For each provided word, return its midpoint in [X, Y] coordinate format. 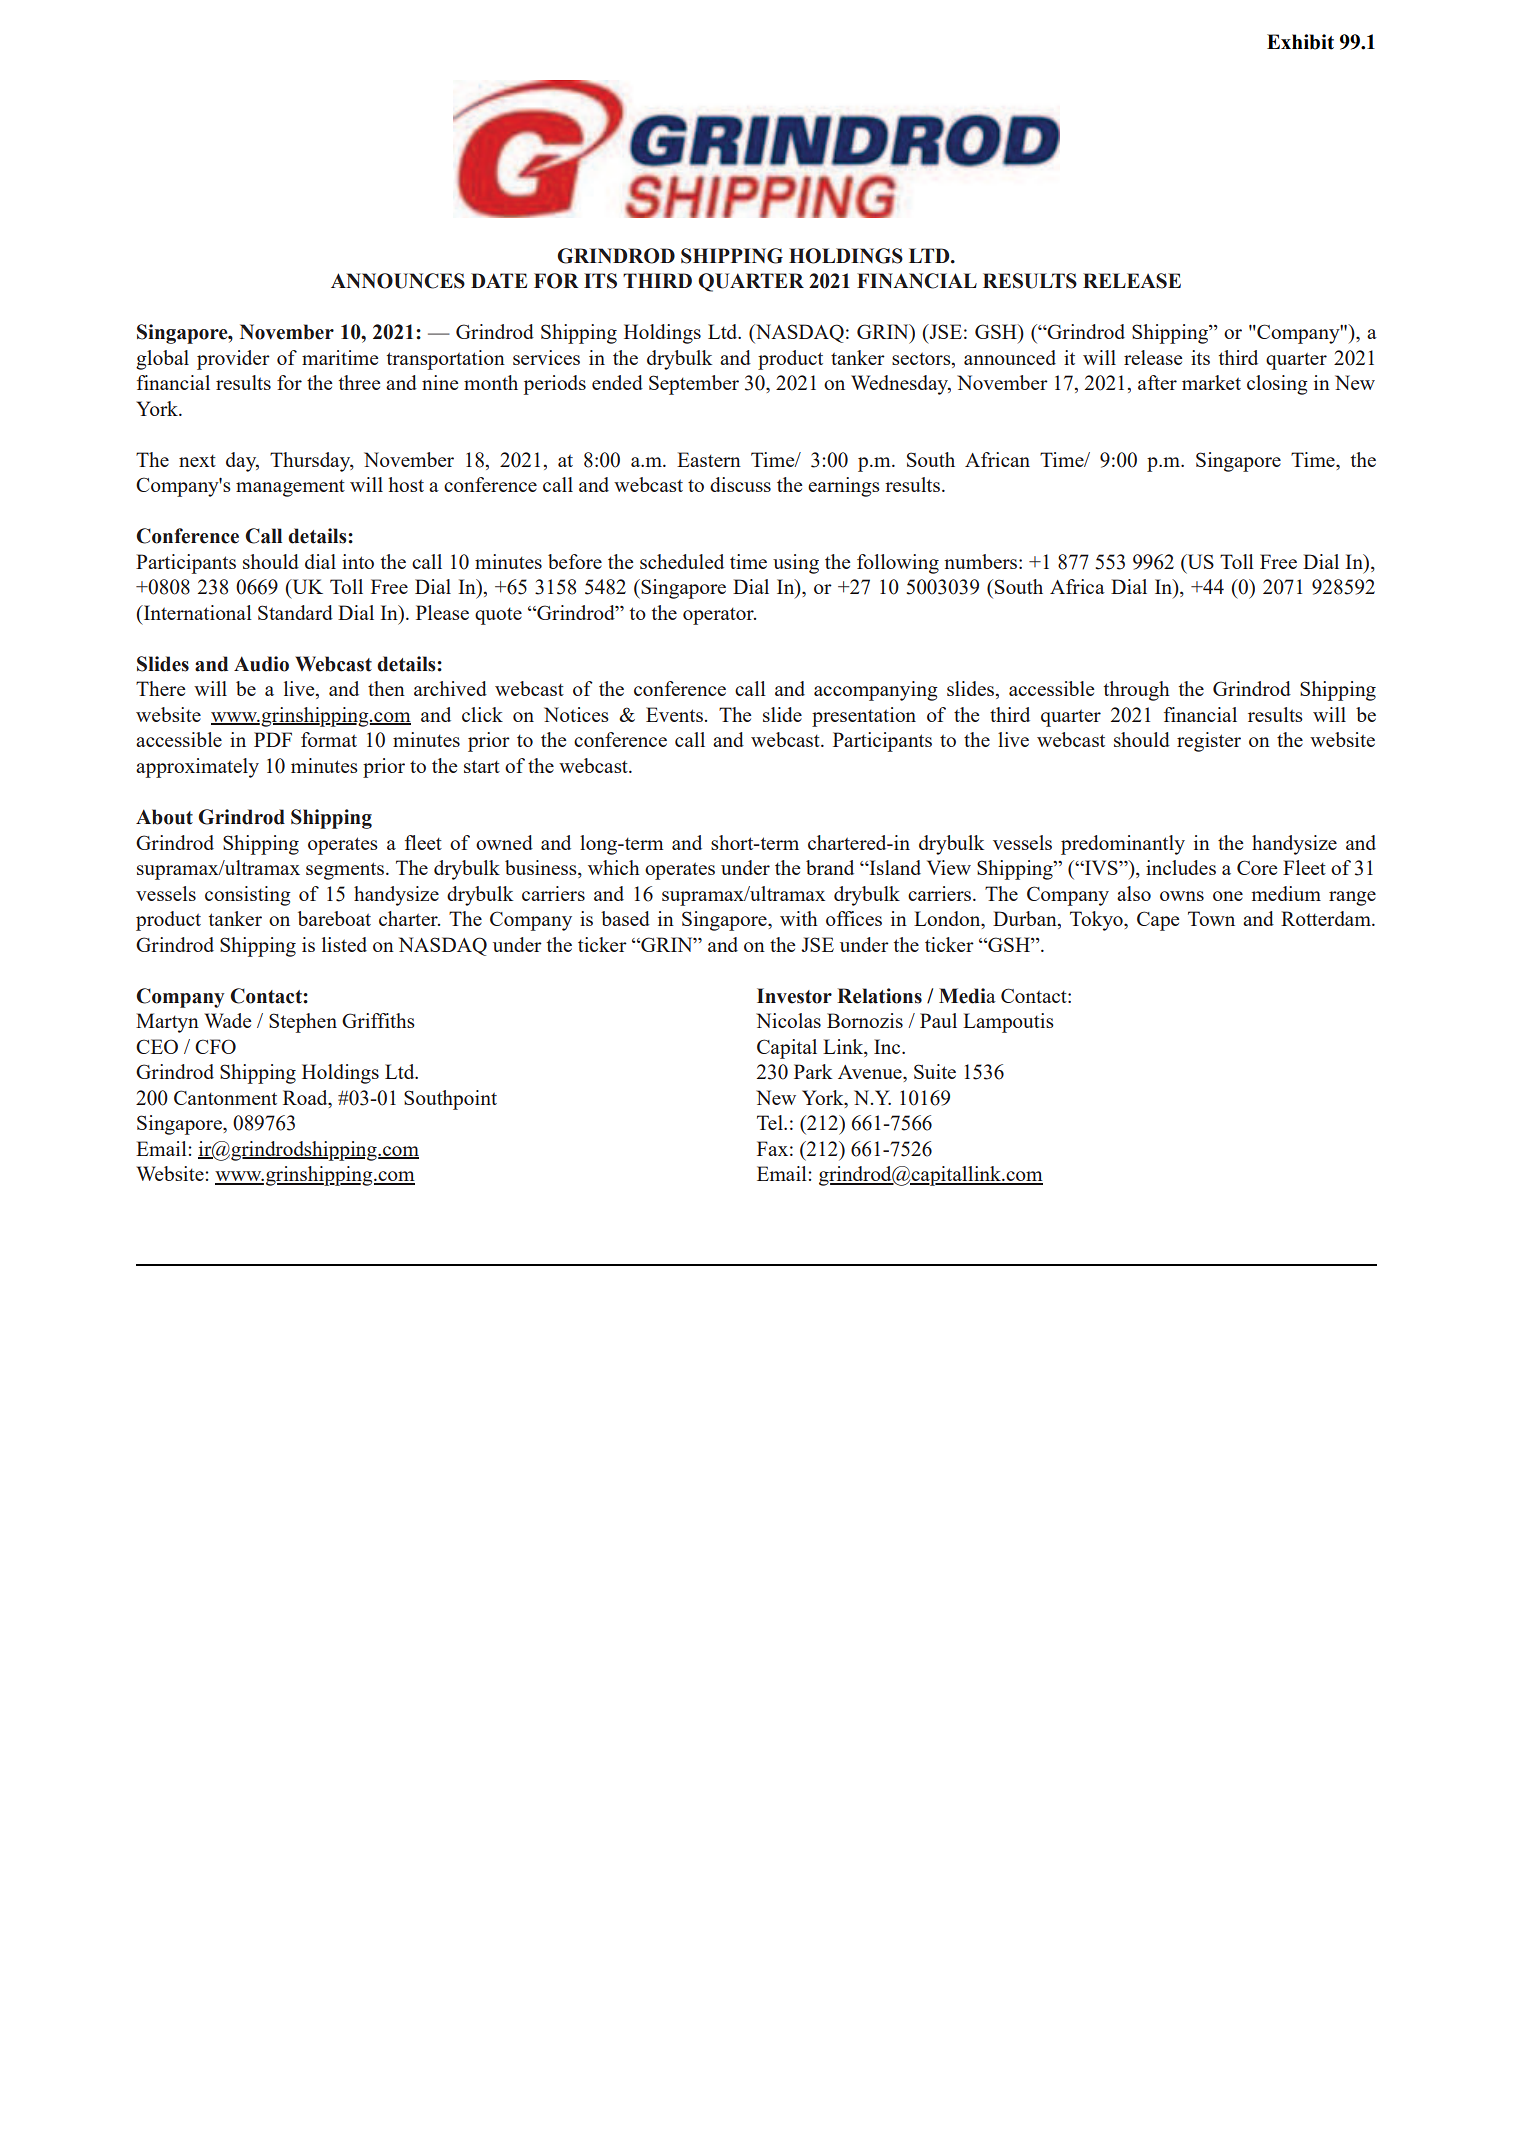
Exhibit [1300, 42]
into [358, 561]
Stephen [303, 1023]
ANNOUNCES [398, 281]
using [796, 564]
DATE [499, 280]
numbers [982, 561]
